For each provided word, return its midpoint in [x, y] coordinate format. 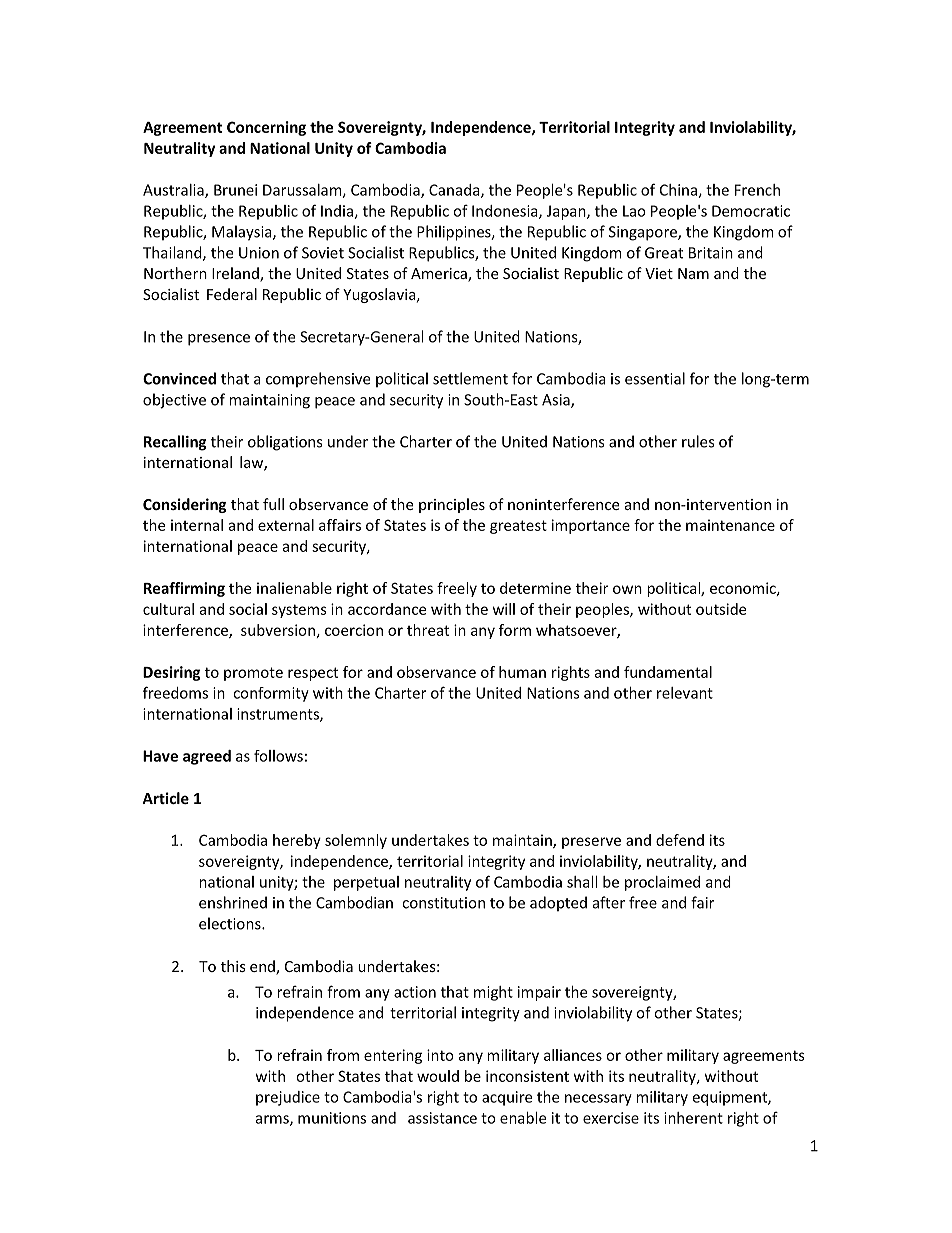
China [679, 191]
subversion [278, 630]
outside [721, 609]
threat [428, 630]
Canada [455, 191]
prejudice [288, 1098]
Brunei [235, 190]
